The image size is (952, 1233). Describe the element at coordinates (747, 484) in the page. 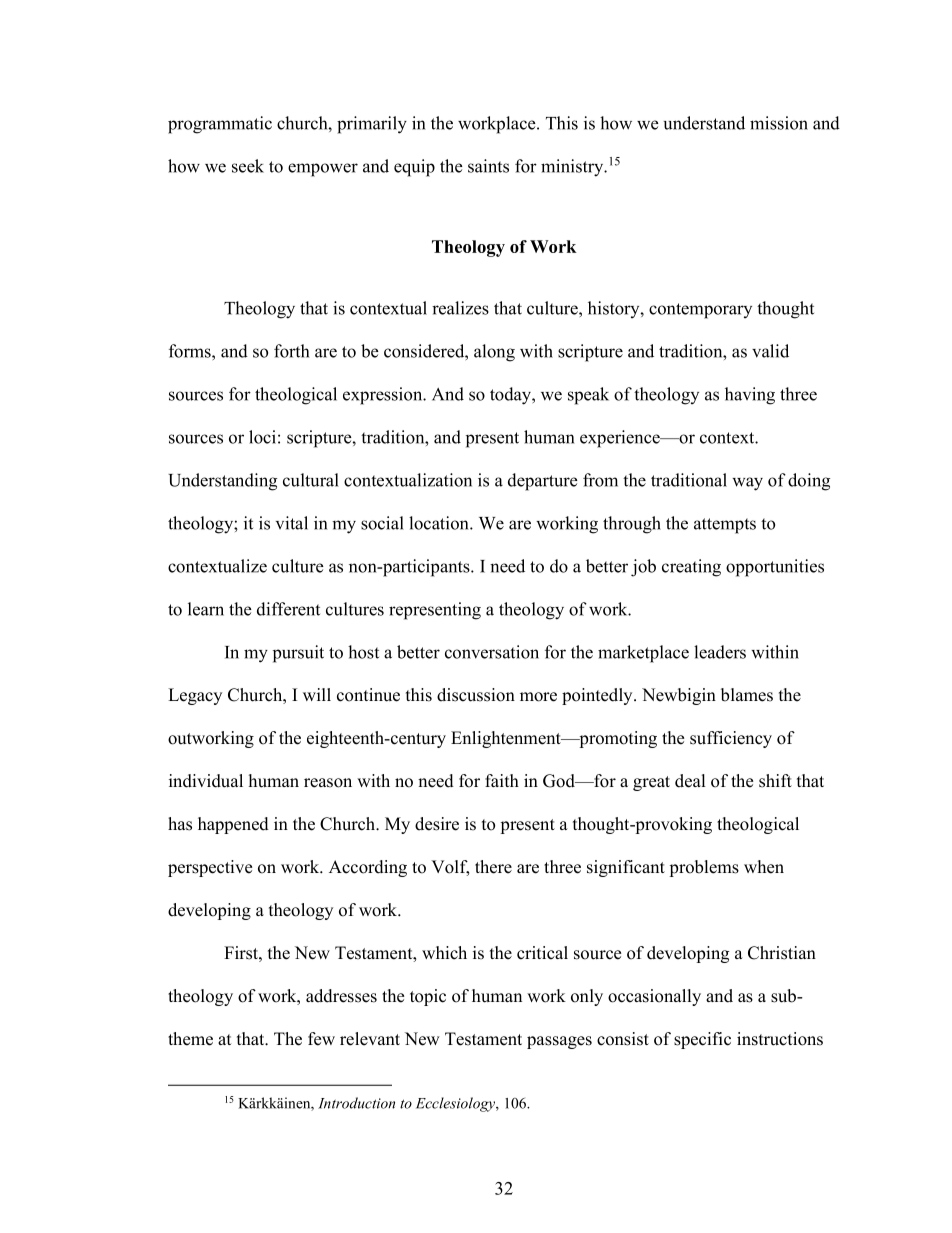

I see `way` at that location.
